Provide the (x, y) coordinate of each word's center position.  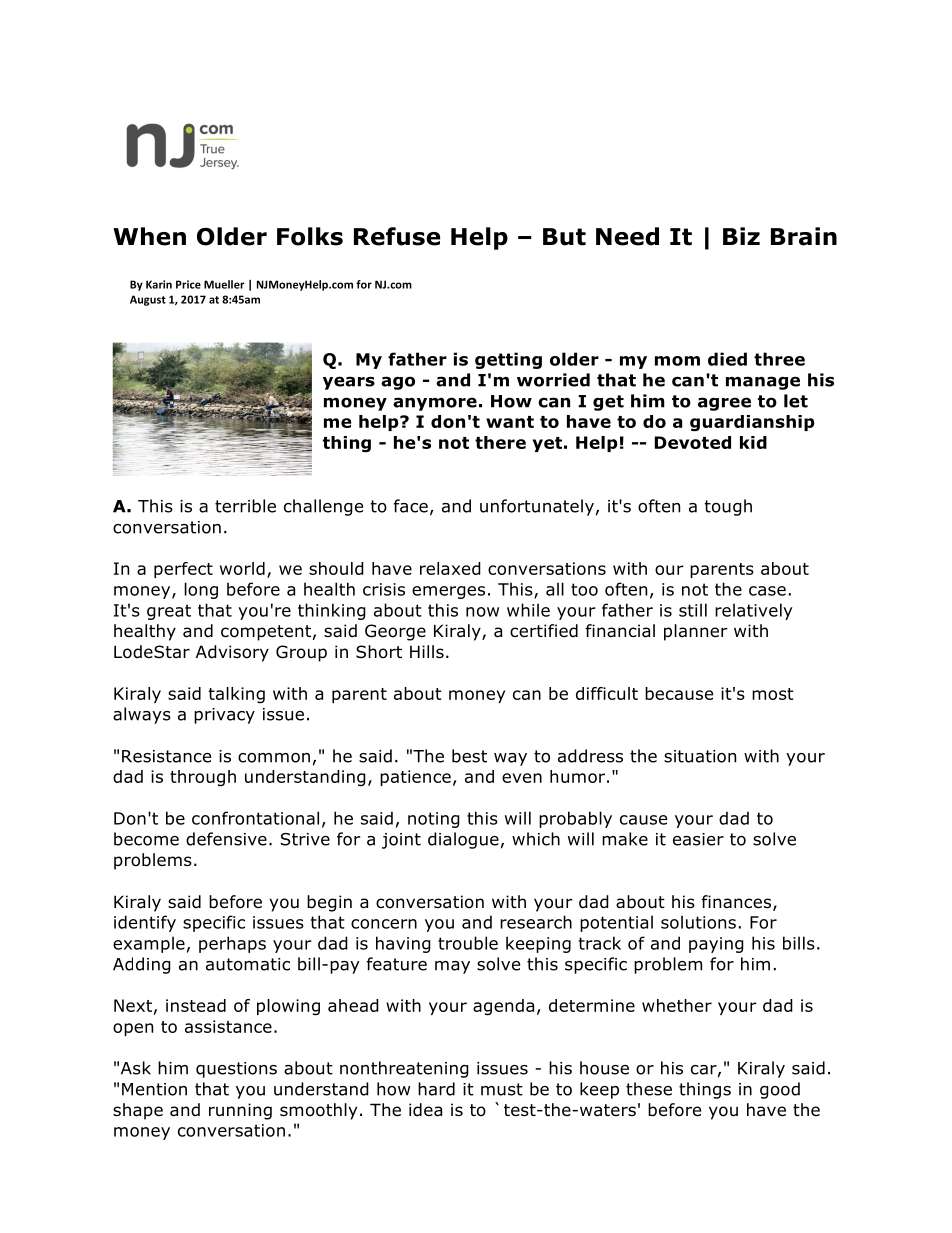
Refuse (397, 236)
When (149, 236)
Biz (741, 236)
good (780, 1090)
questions (236, 1070)
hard (436, 1089)
